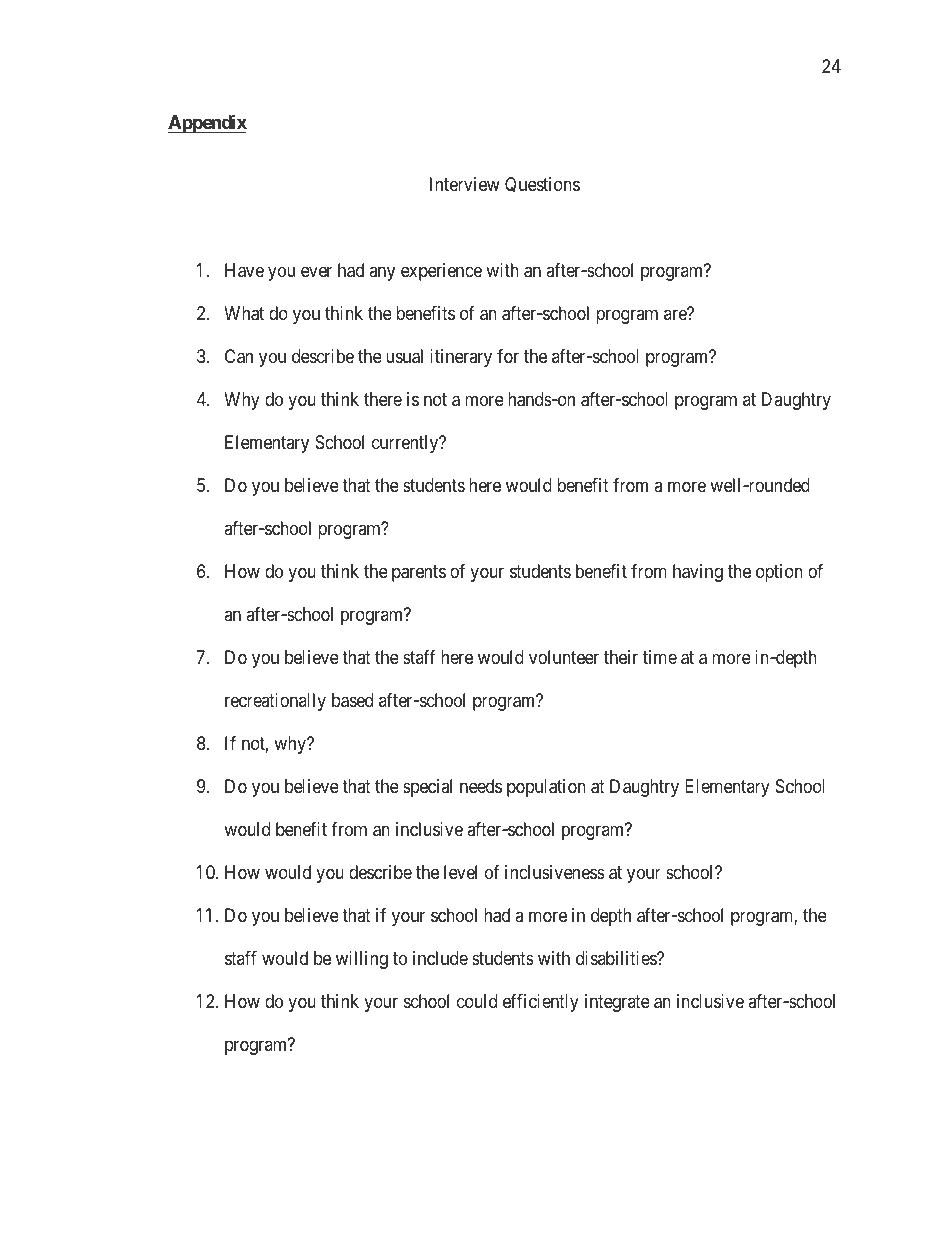  Describe the element at coordinates (275, 702) in the screenshot. I see `recreationally` at that location.
